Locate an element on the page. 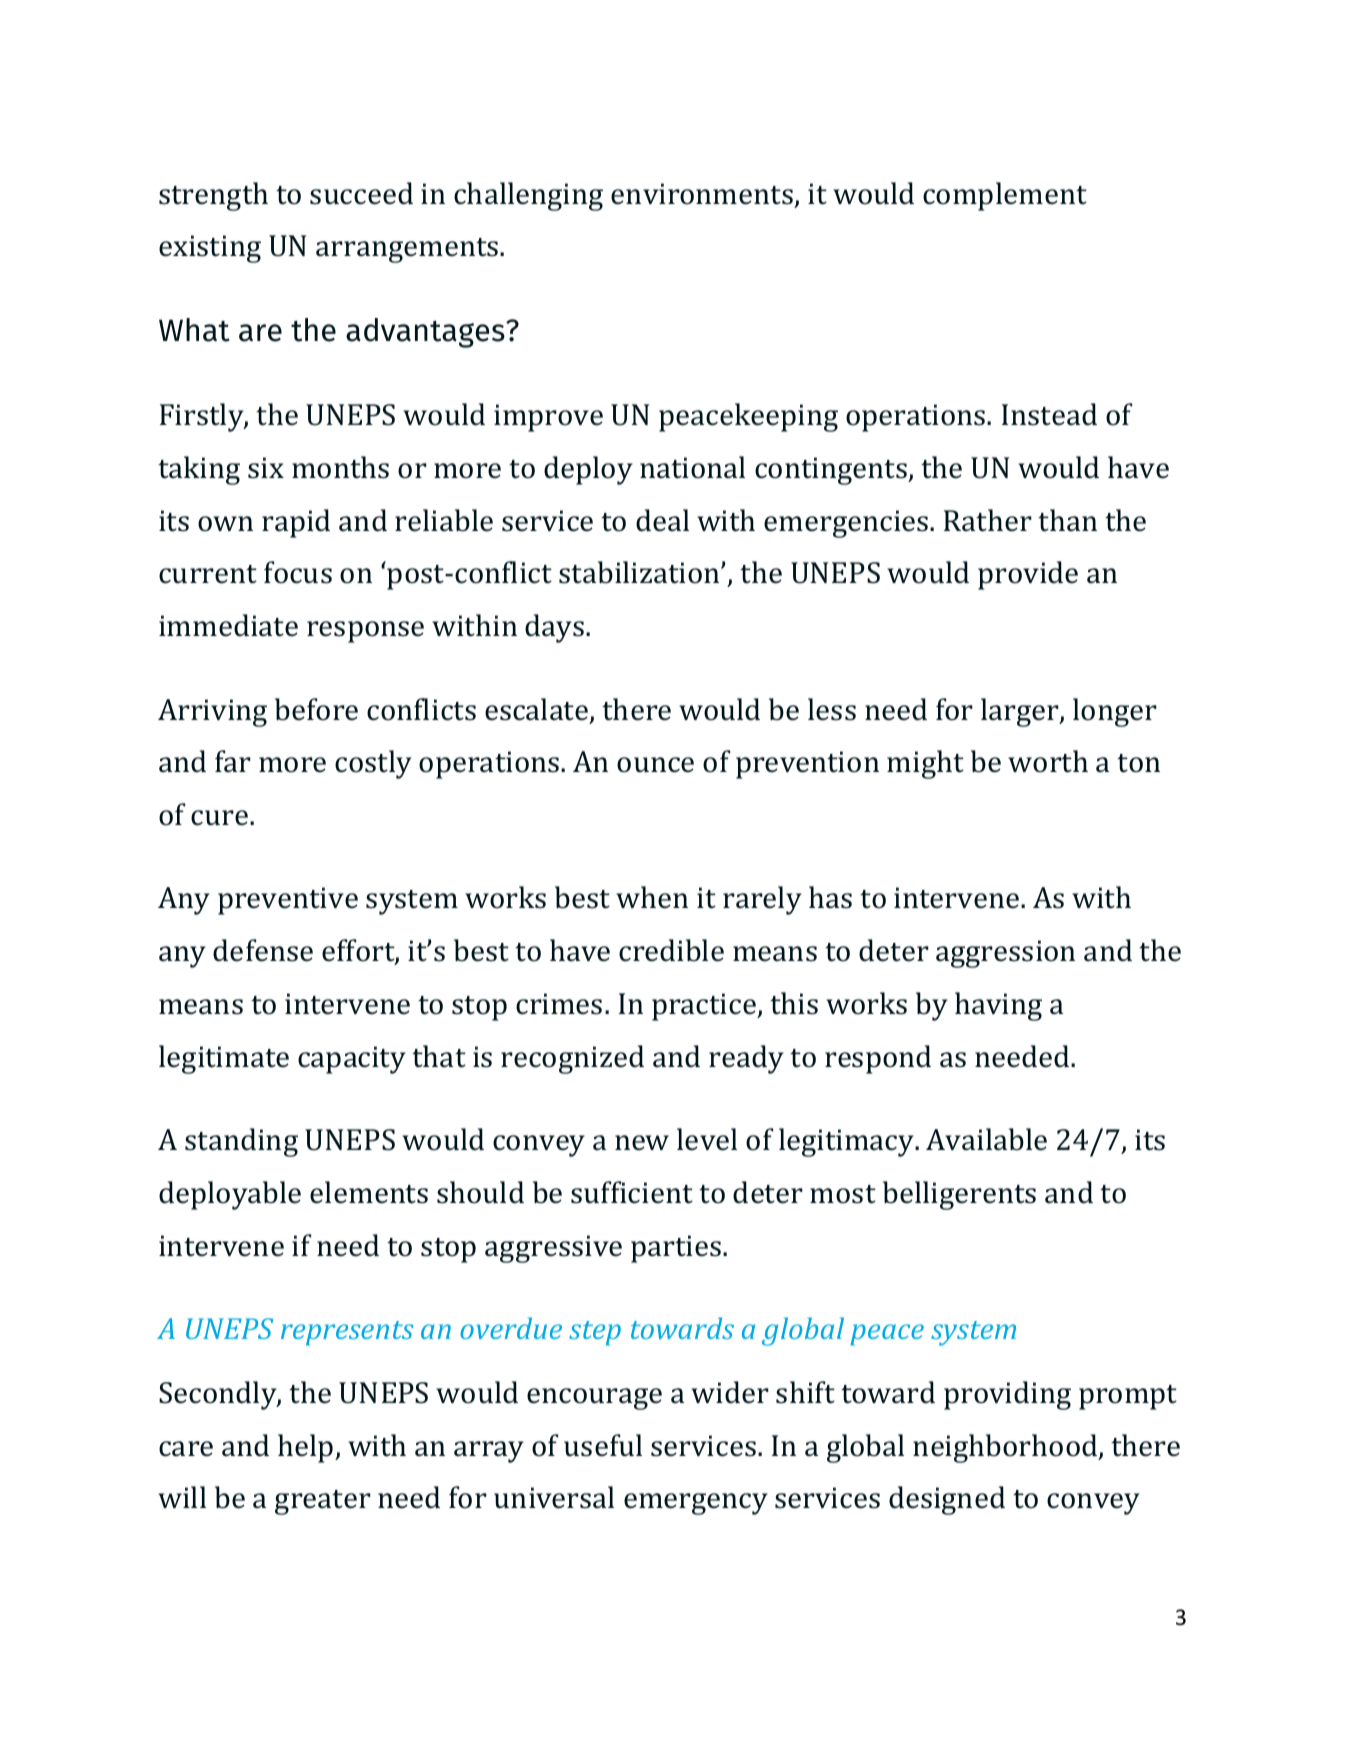 This page has height=1740, width=1345. standing is located at coordinates (241, 1142).
